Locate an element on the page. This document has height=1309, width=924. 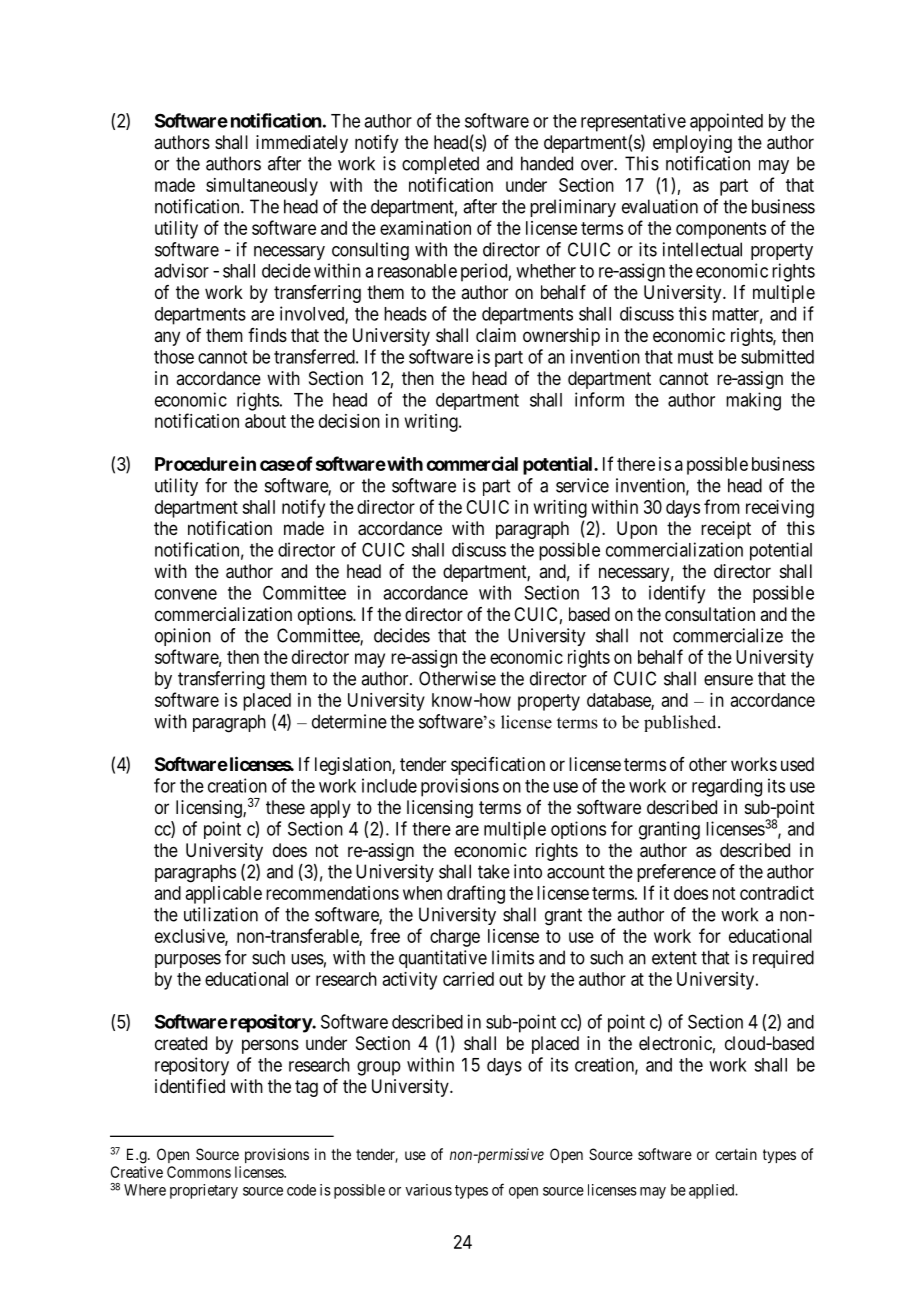
making is located at coordinates (753, 401).
